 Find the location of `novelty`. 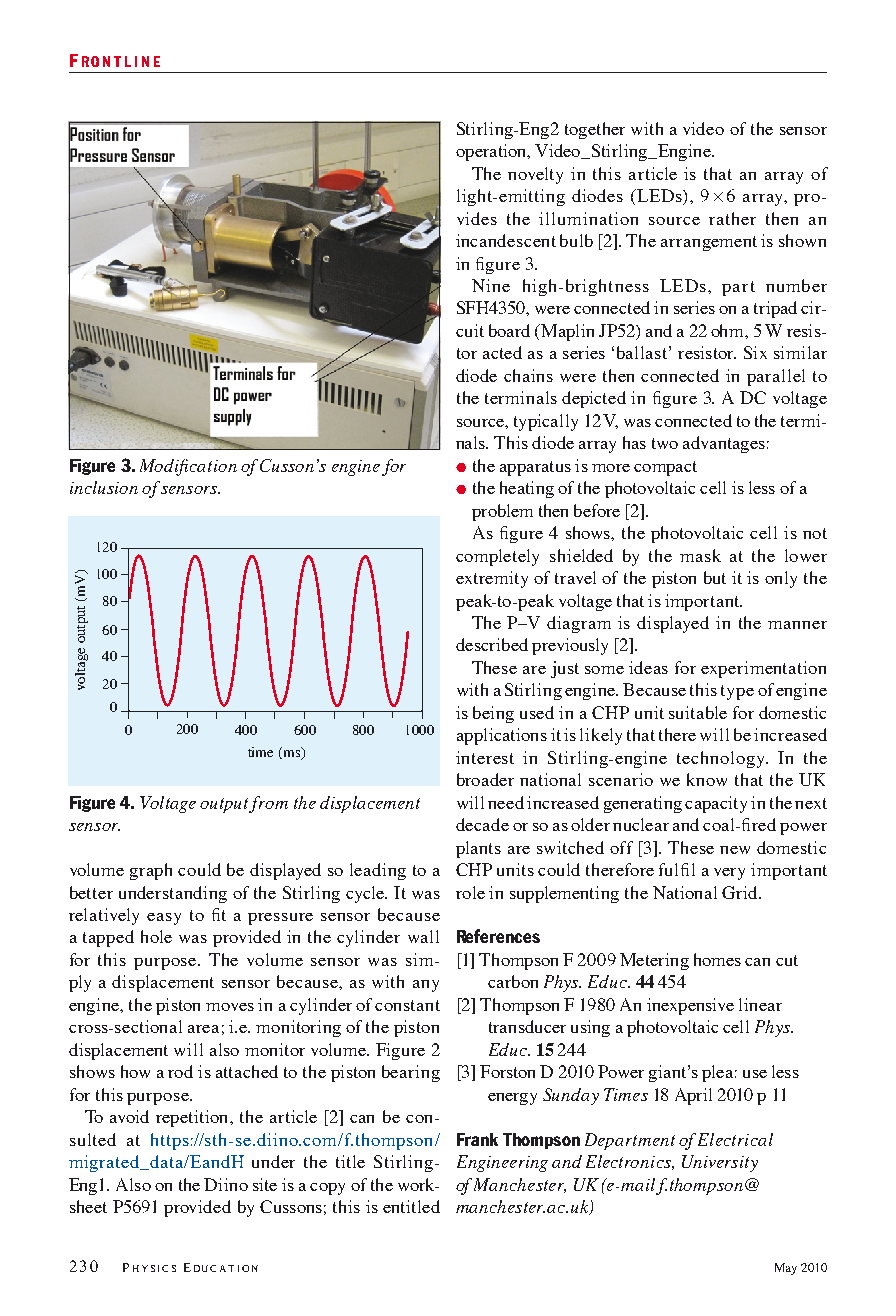

novelty is located at coordinates (535, 175).
